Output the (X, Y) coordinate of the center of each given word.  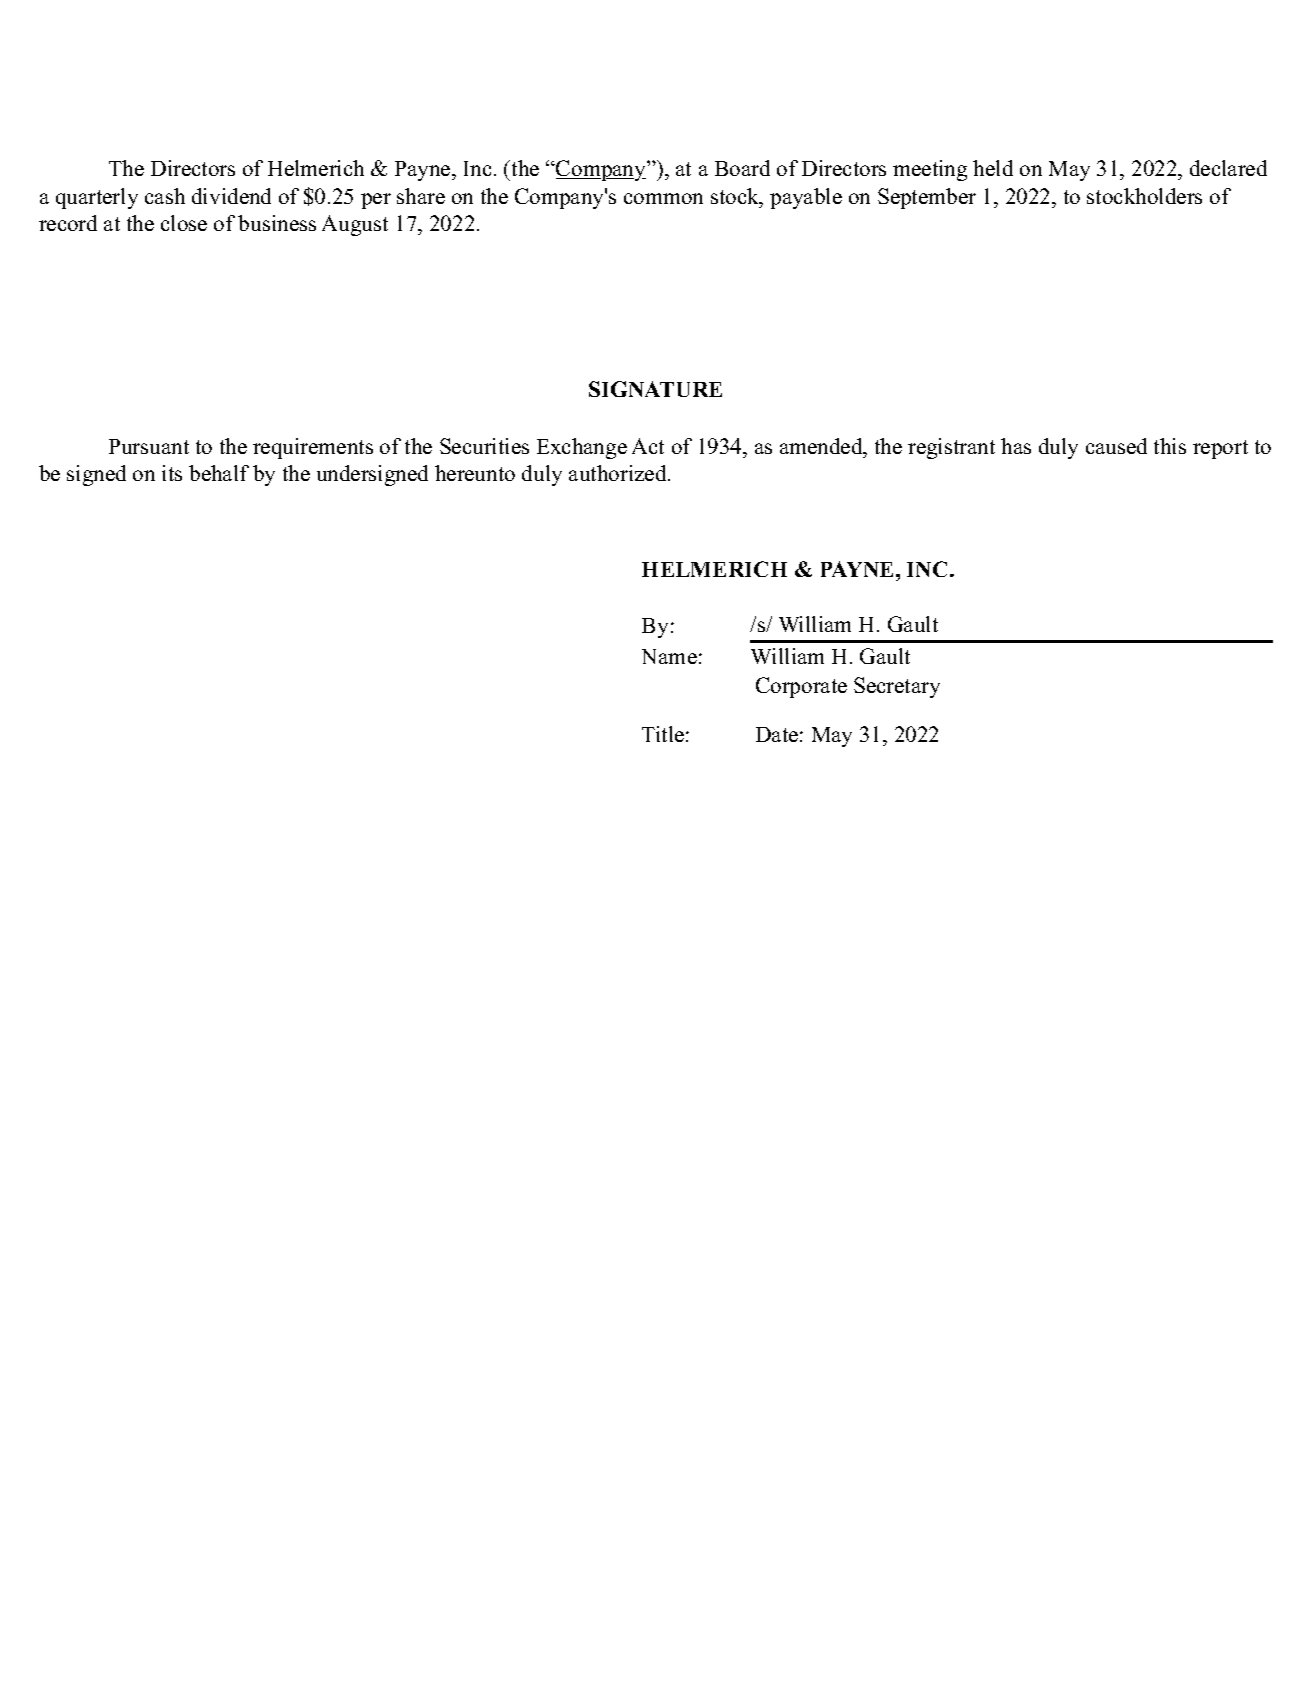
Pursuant (149, 446)
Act (648, 446)
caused (1116, 446)
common (663, 198)
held (993, 168)
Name (669, 656)
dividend (231, 196)
